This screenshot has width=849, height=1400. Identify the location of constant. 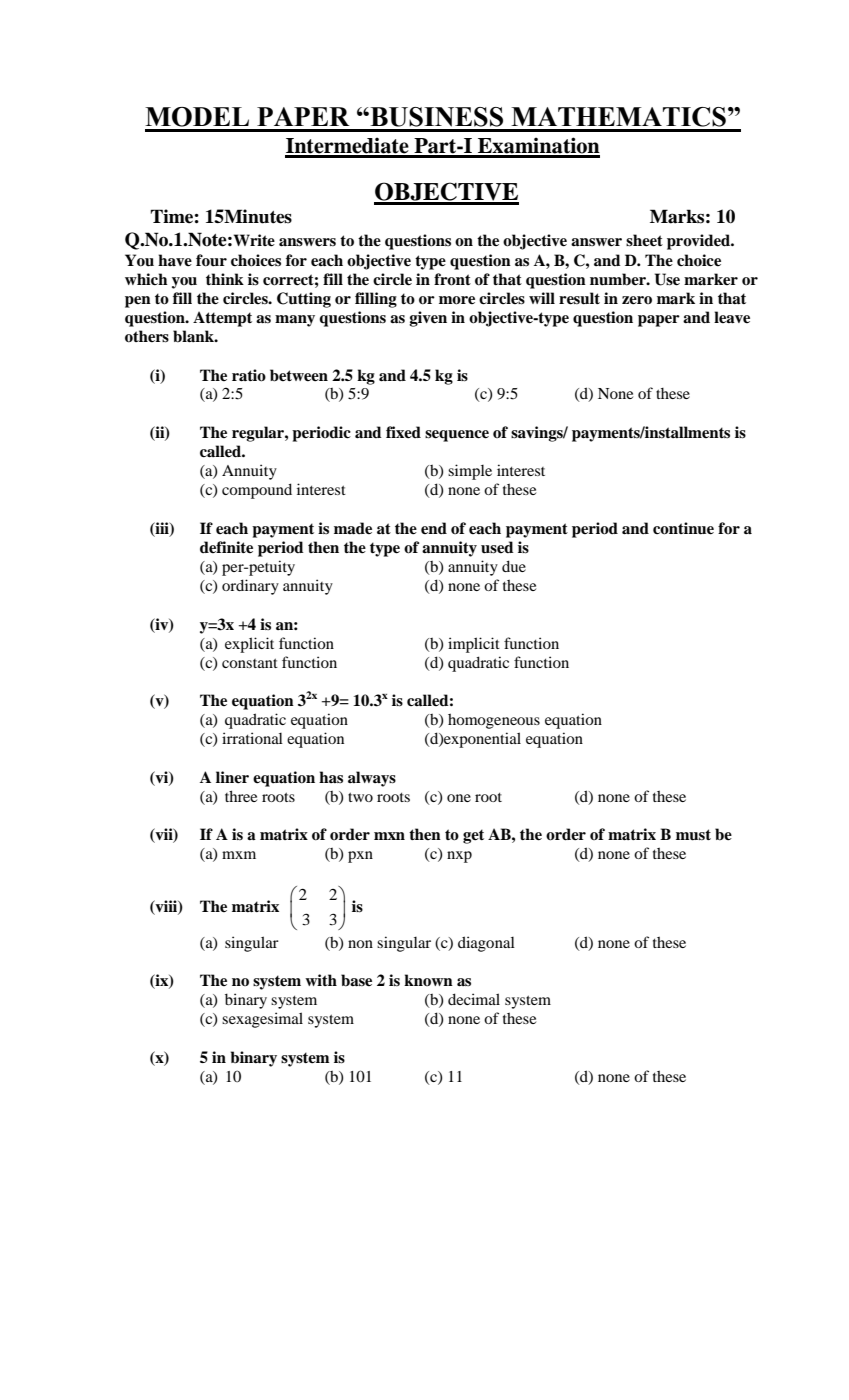
(250, 663).
